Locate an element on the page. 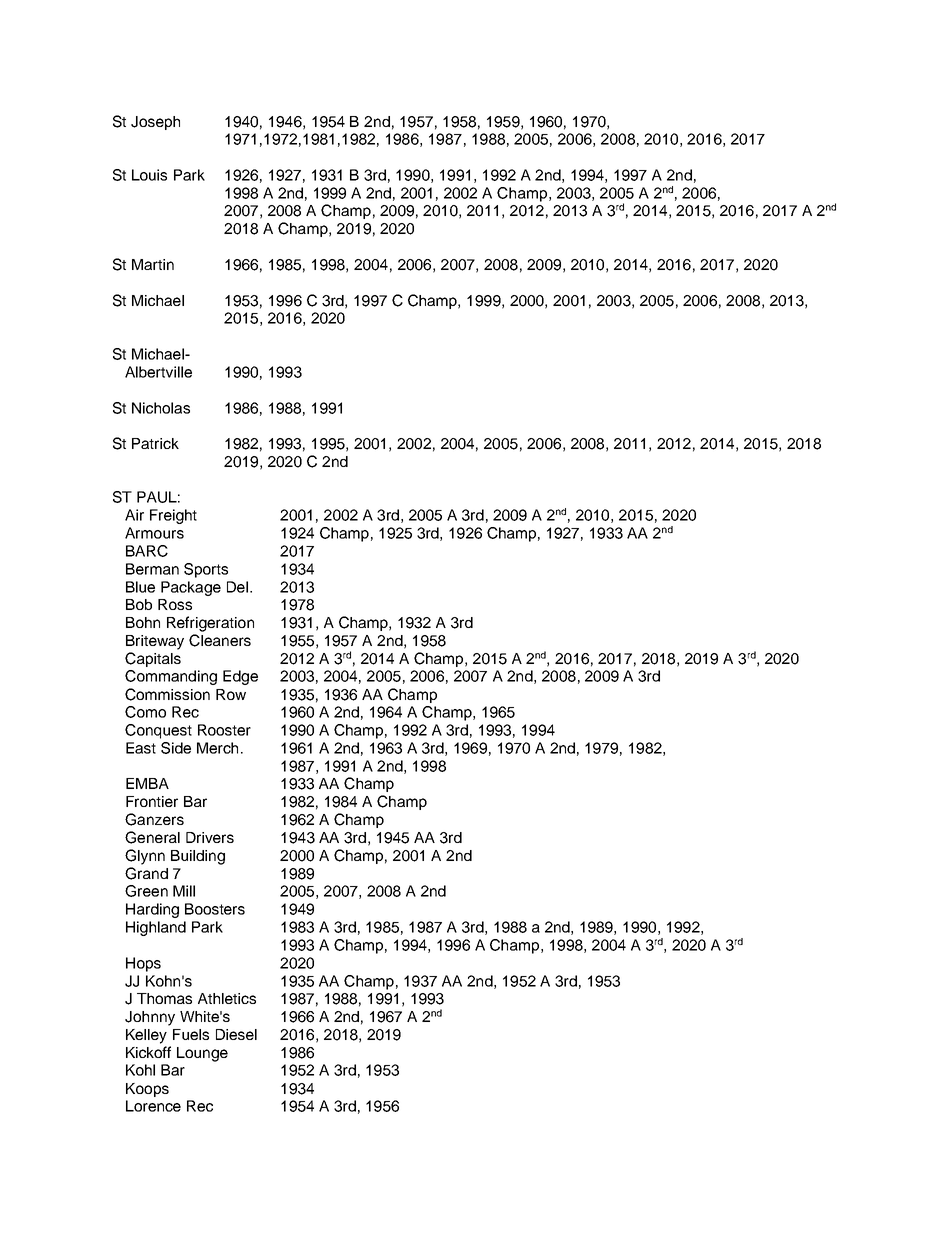 The width and height of the page is (952, 1233). Del is located at coordinates (237, 587).
